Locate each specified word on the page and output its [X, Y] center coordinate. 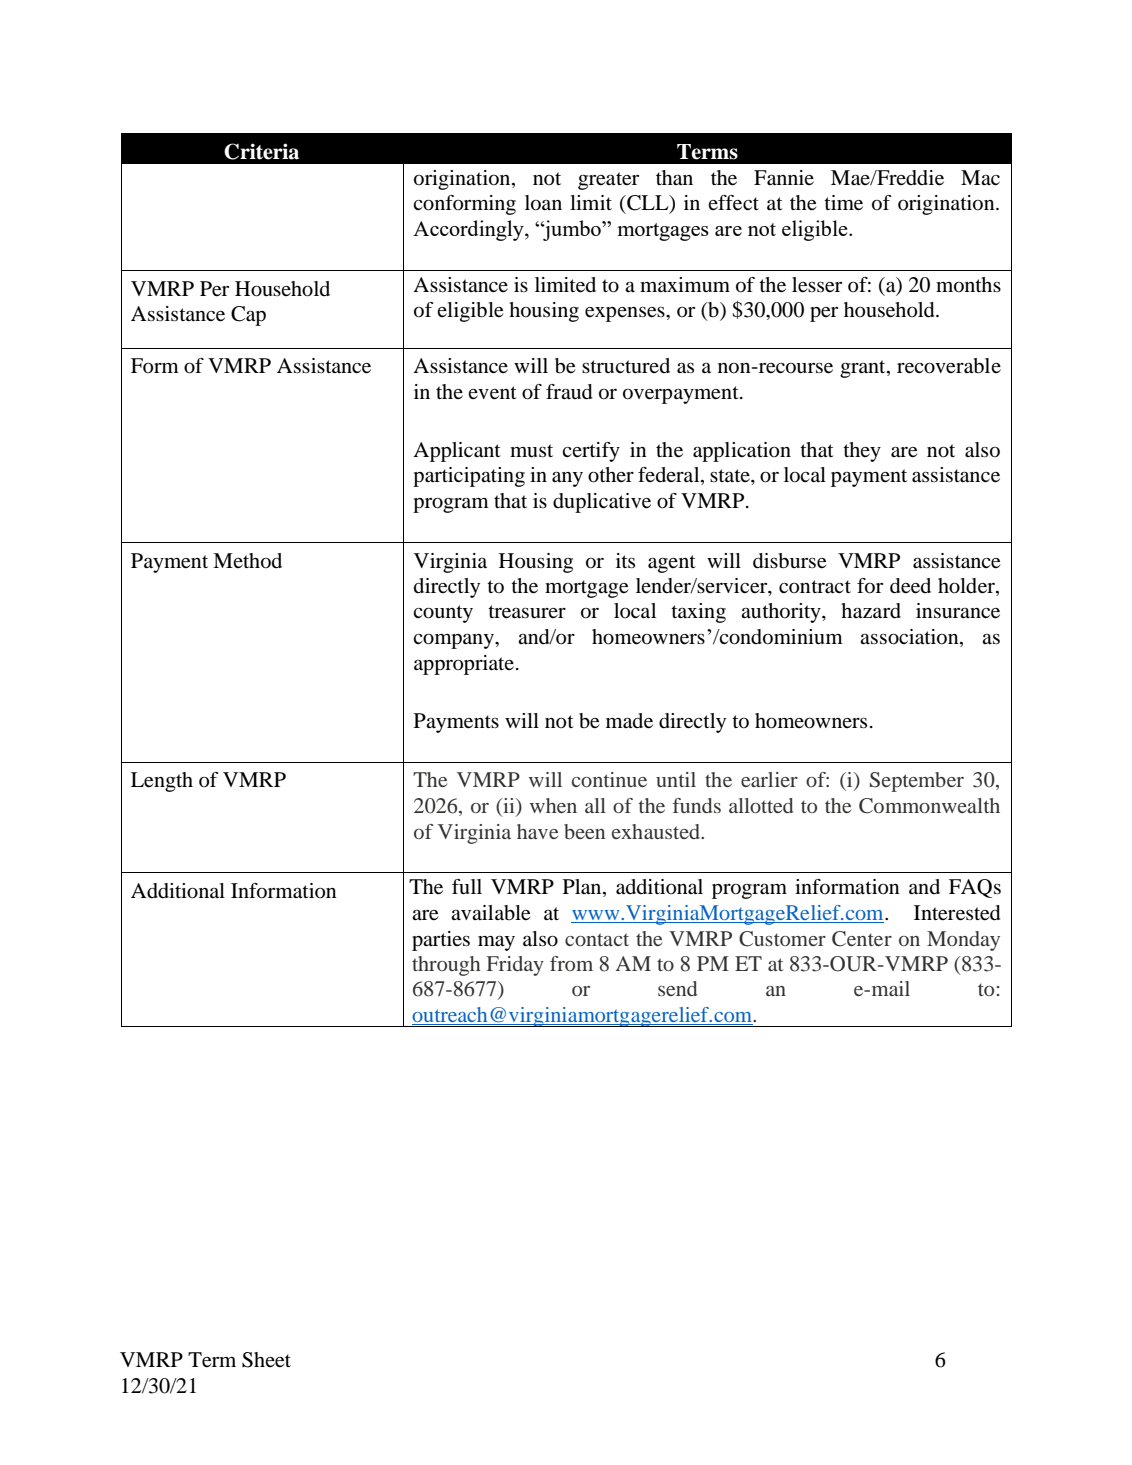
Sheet [266, 1360]
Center [862, 939]
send [677, 988]
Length [162, 782]
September [917, 782]
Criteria [261, 151]
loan [543, 203]
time [843, 203]
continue [609, 779]
